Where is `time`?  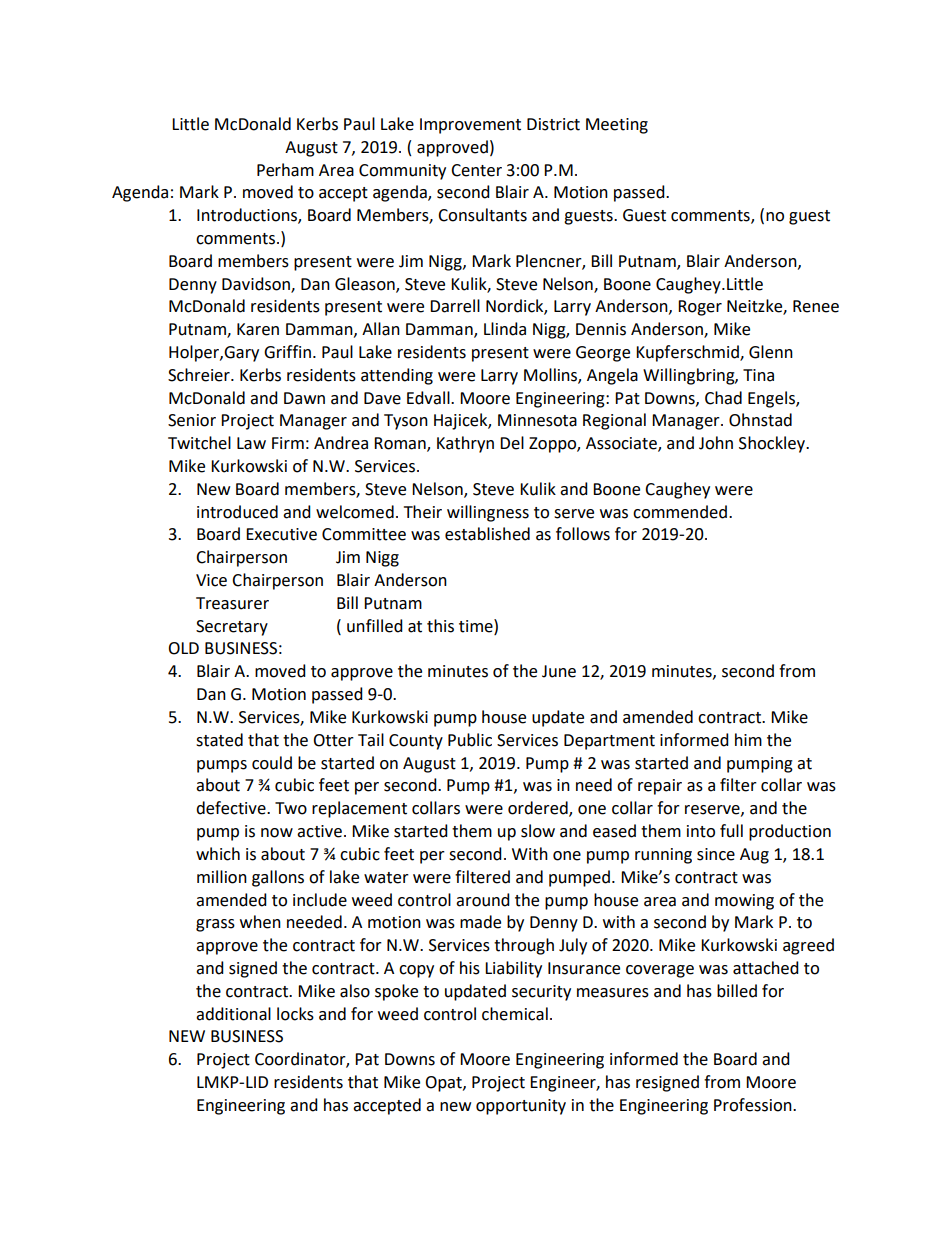 time is located at coordinates (477, 626).
